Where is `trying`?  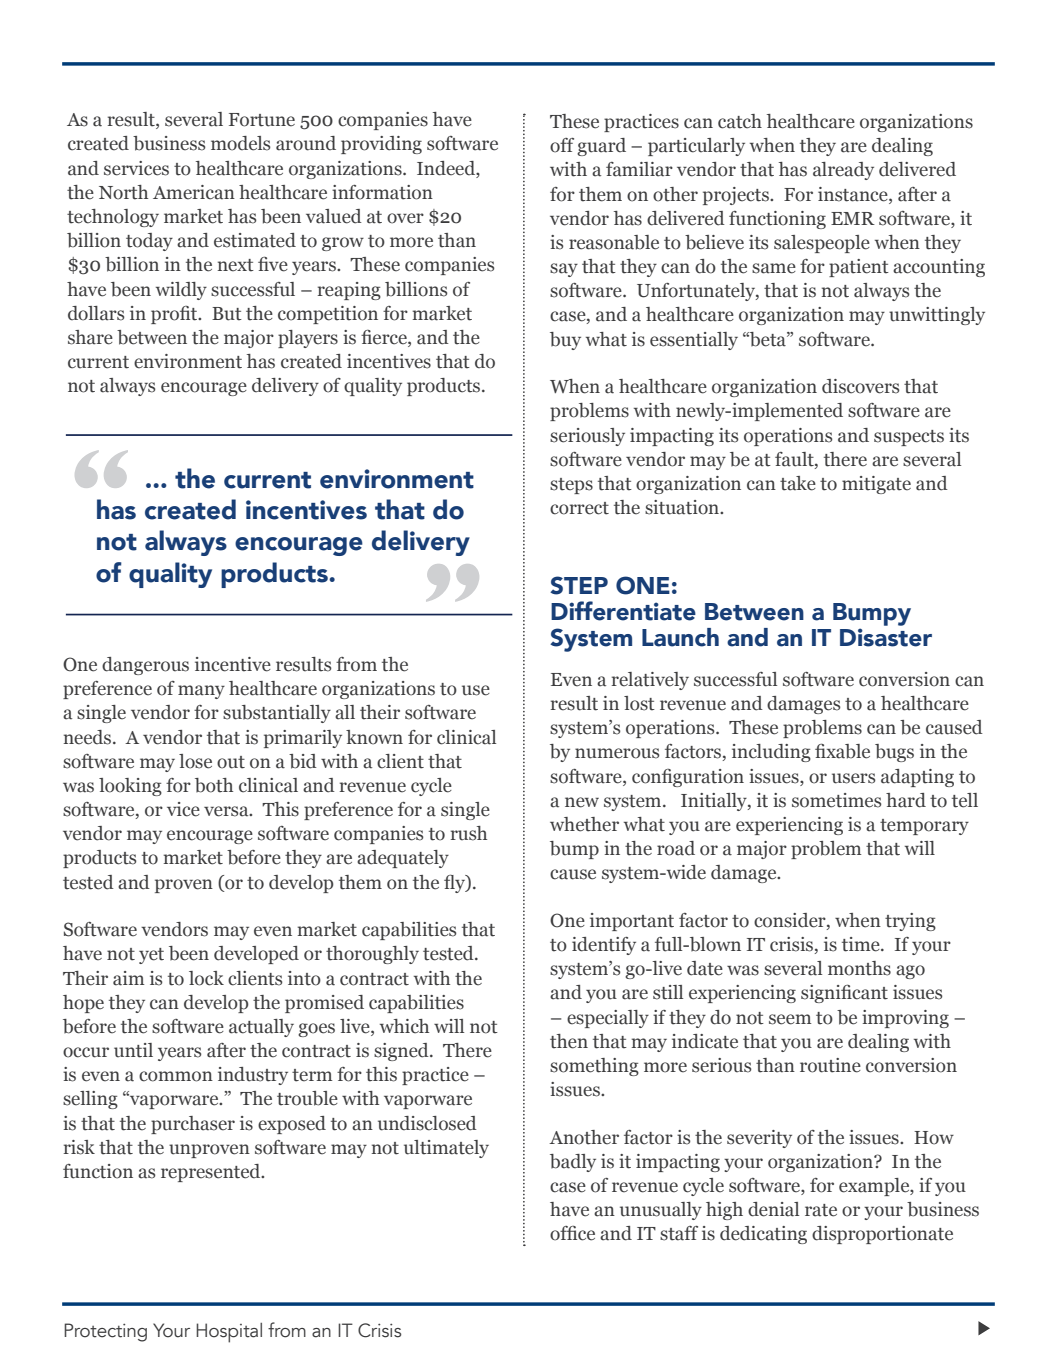 trying is located at coordinates (910, 922).
